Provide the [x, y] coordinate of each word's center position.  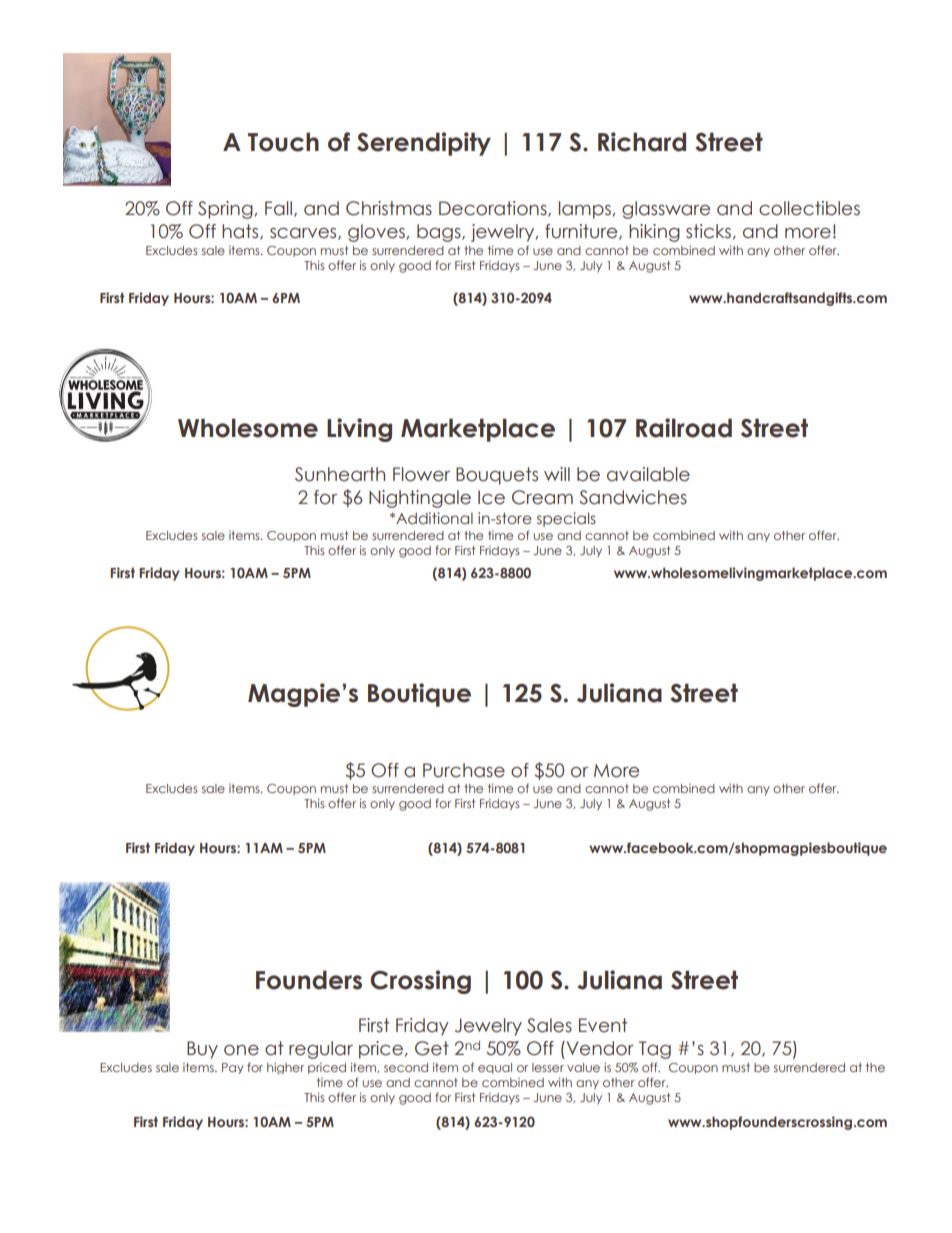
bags [440, 233]
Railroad [684, 428]
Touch [283, 142]
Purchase [464, 770]
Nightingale [420, 499]
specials [566, 519]
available [648, 474]
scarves [304, 234]
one [241, 1050]
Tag [655, 1050]
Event [603, 1025]
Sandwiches [633, 497]
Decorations [494, 209]
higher [285, 1068]
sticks [708, 231]
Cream [542, 497]
